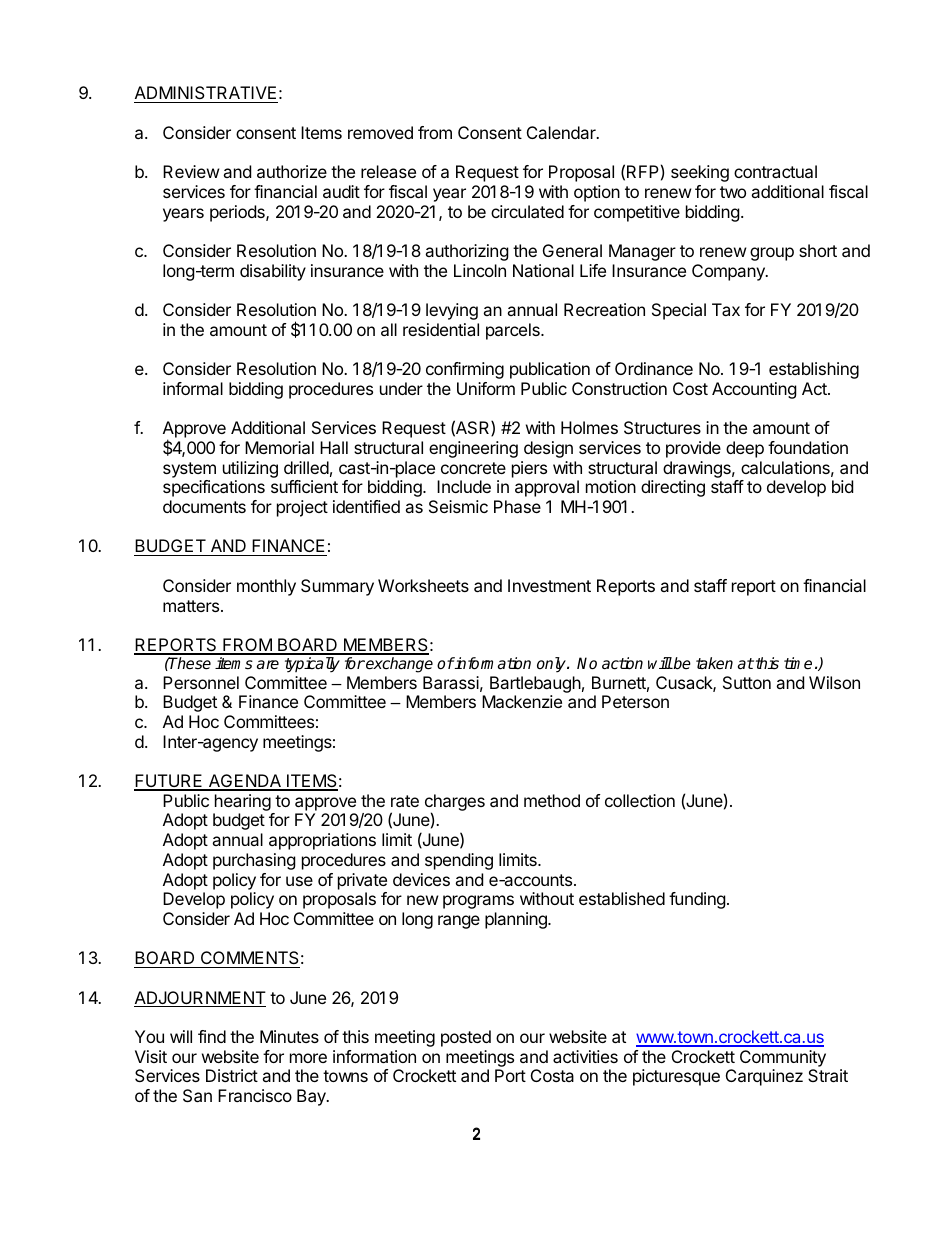  Describe the element at coordinates (206, 94) in the screenshot. I see `ADMINISTRATIVE` at that location.
